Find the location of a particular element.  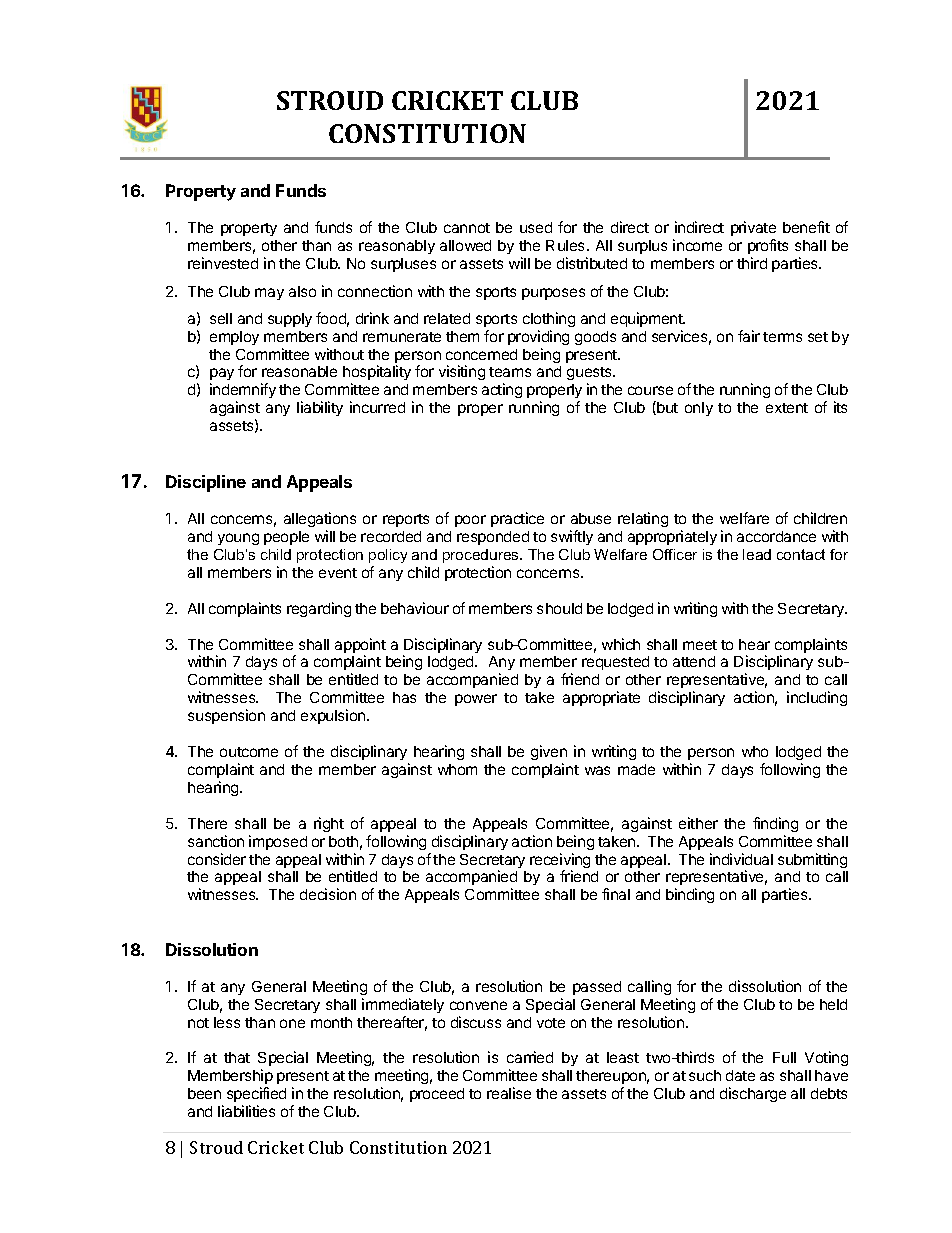

accordance is located at coordinates (776, 536).
